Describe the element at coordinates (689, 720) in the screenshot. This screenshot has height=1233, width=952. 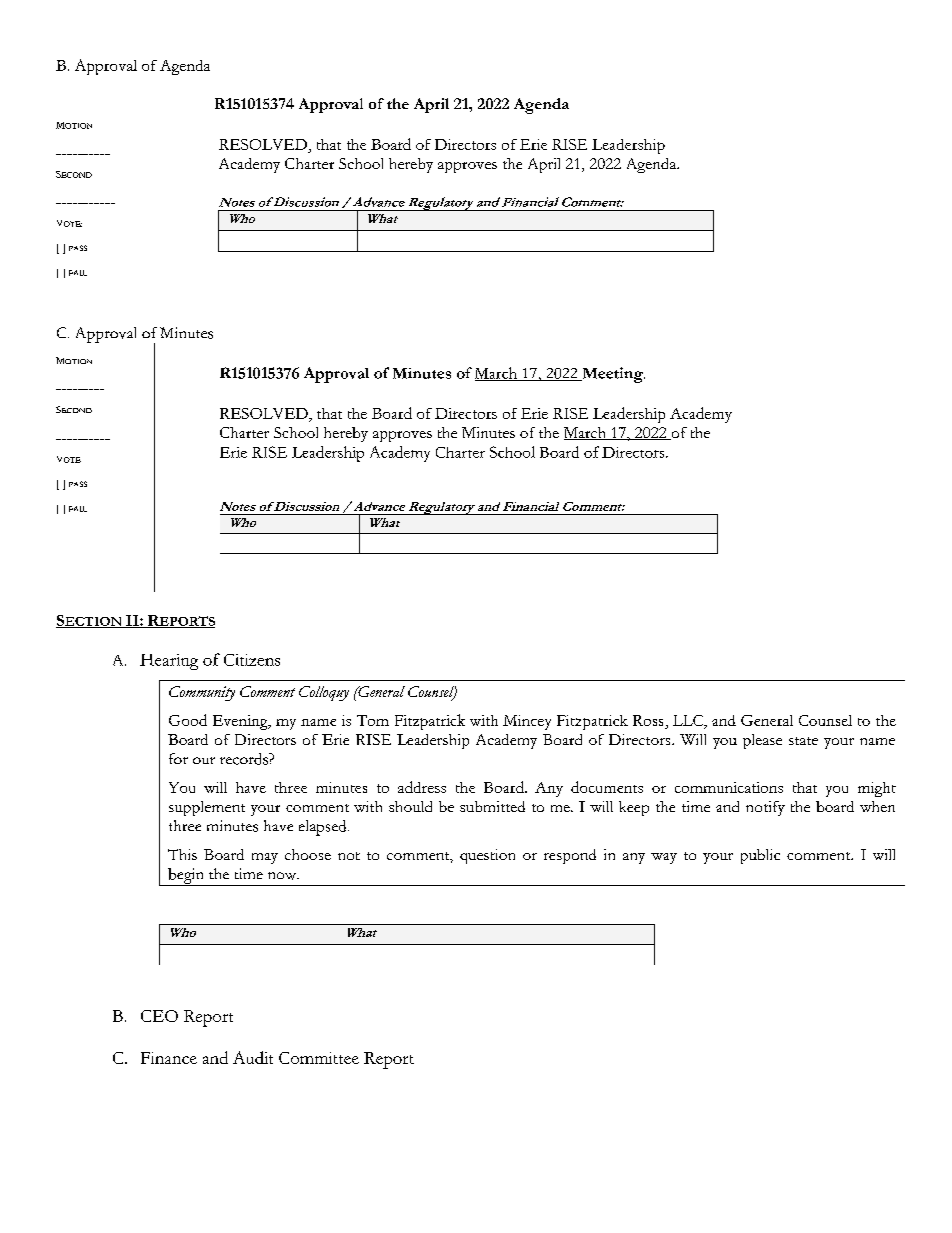
I see `LLC` at that location.
